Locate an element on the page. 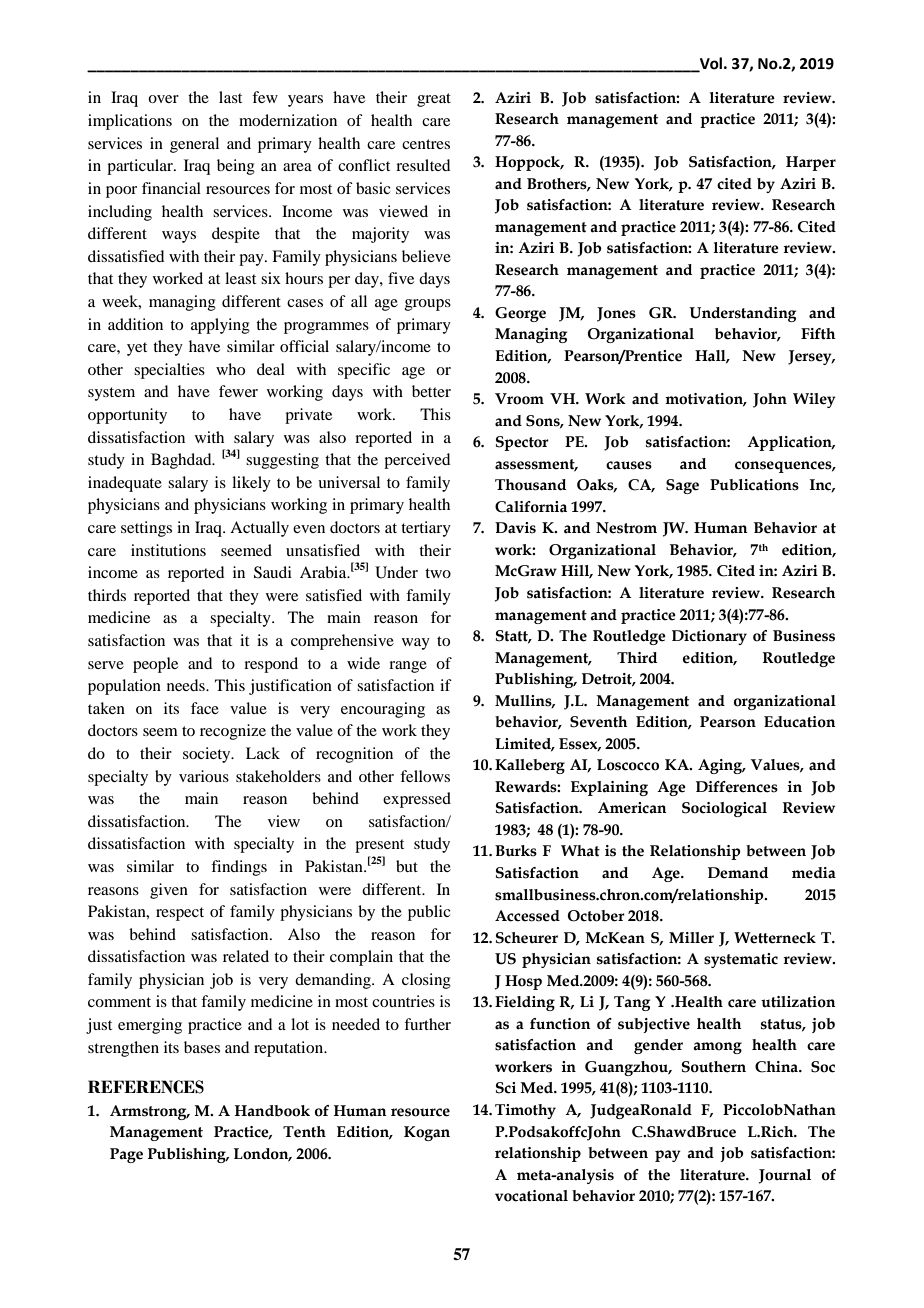 The height and width of the image is (1308, 924). Dictionary is located at coordinates (709, 637).
